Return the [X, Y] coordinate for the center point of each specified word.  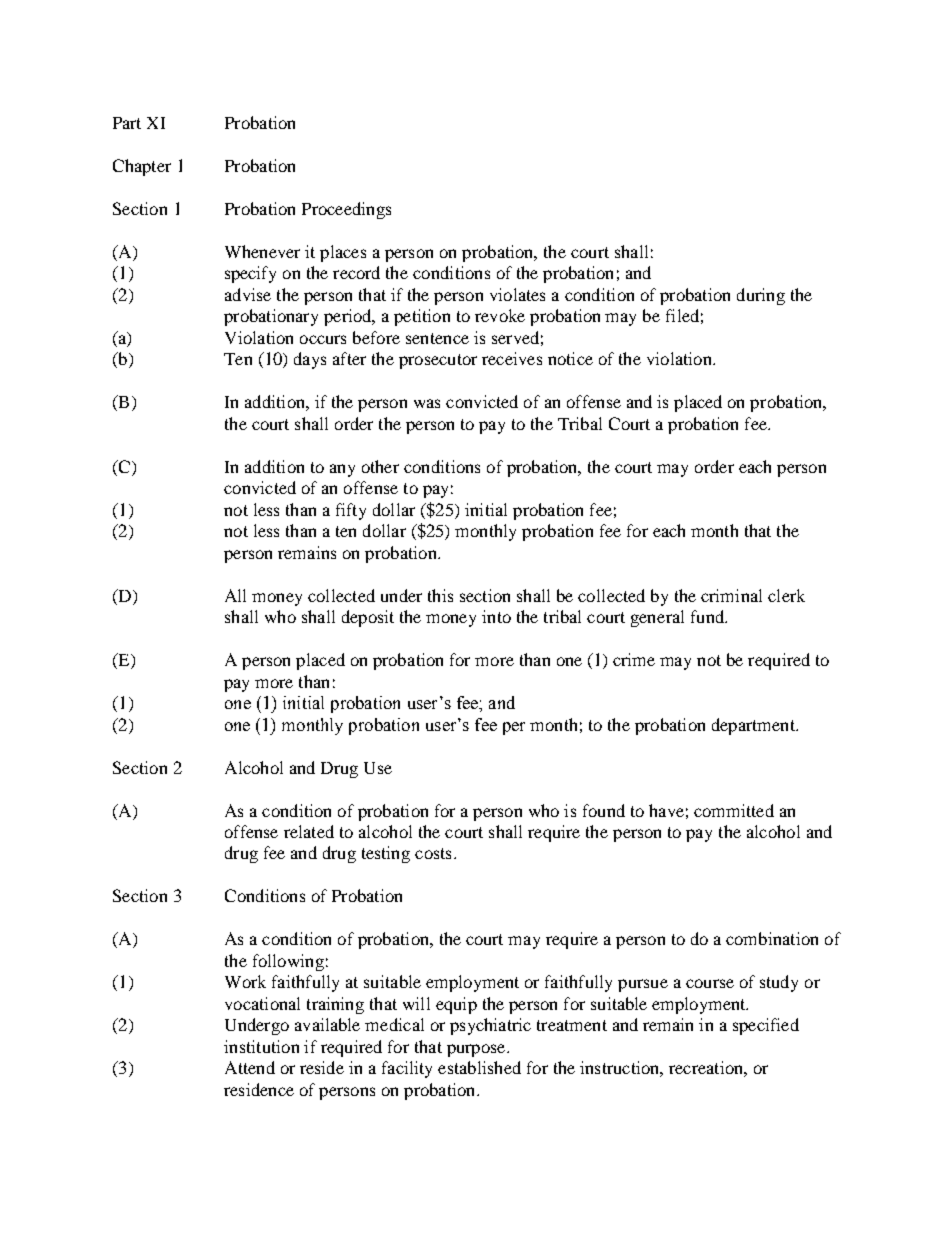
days [310, 360]
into [496, 616]
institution [261, 1046]
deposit [368, 618]
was [427, 403]
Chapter [142, 167]
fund [708, 616]
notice [570, 358]
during [761, 296]
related [309, 831]
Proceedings [346, 210]
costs [433, 853]
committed [734, 810]
